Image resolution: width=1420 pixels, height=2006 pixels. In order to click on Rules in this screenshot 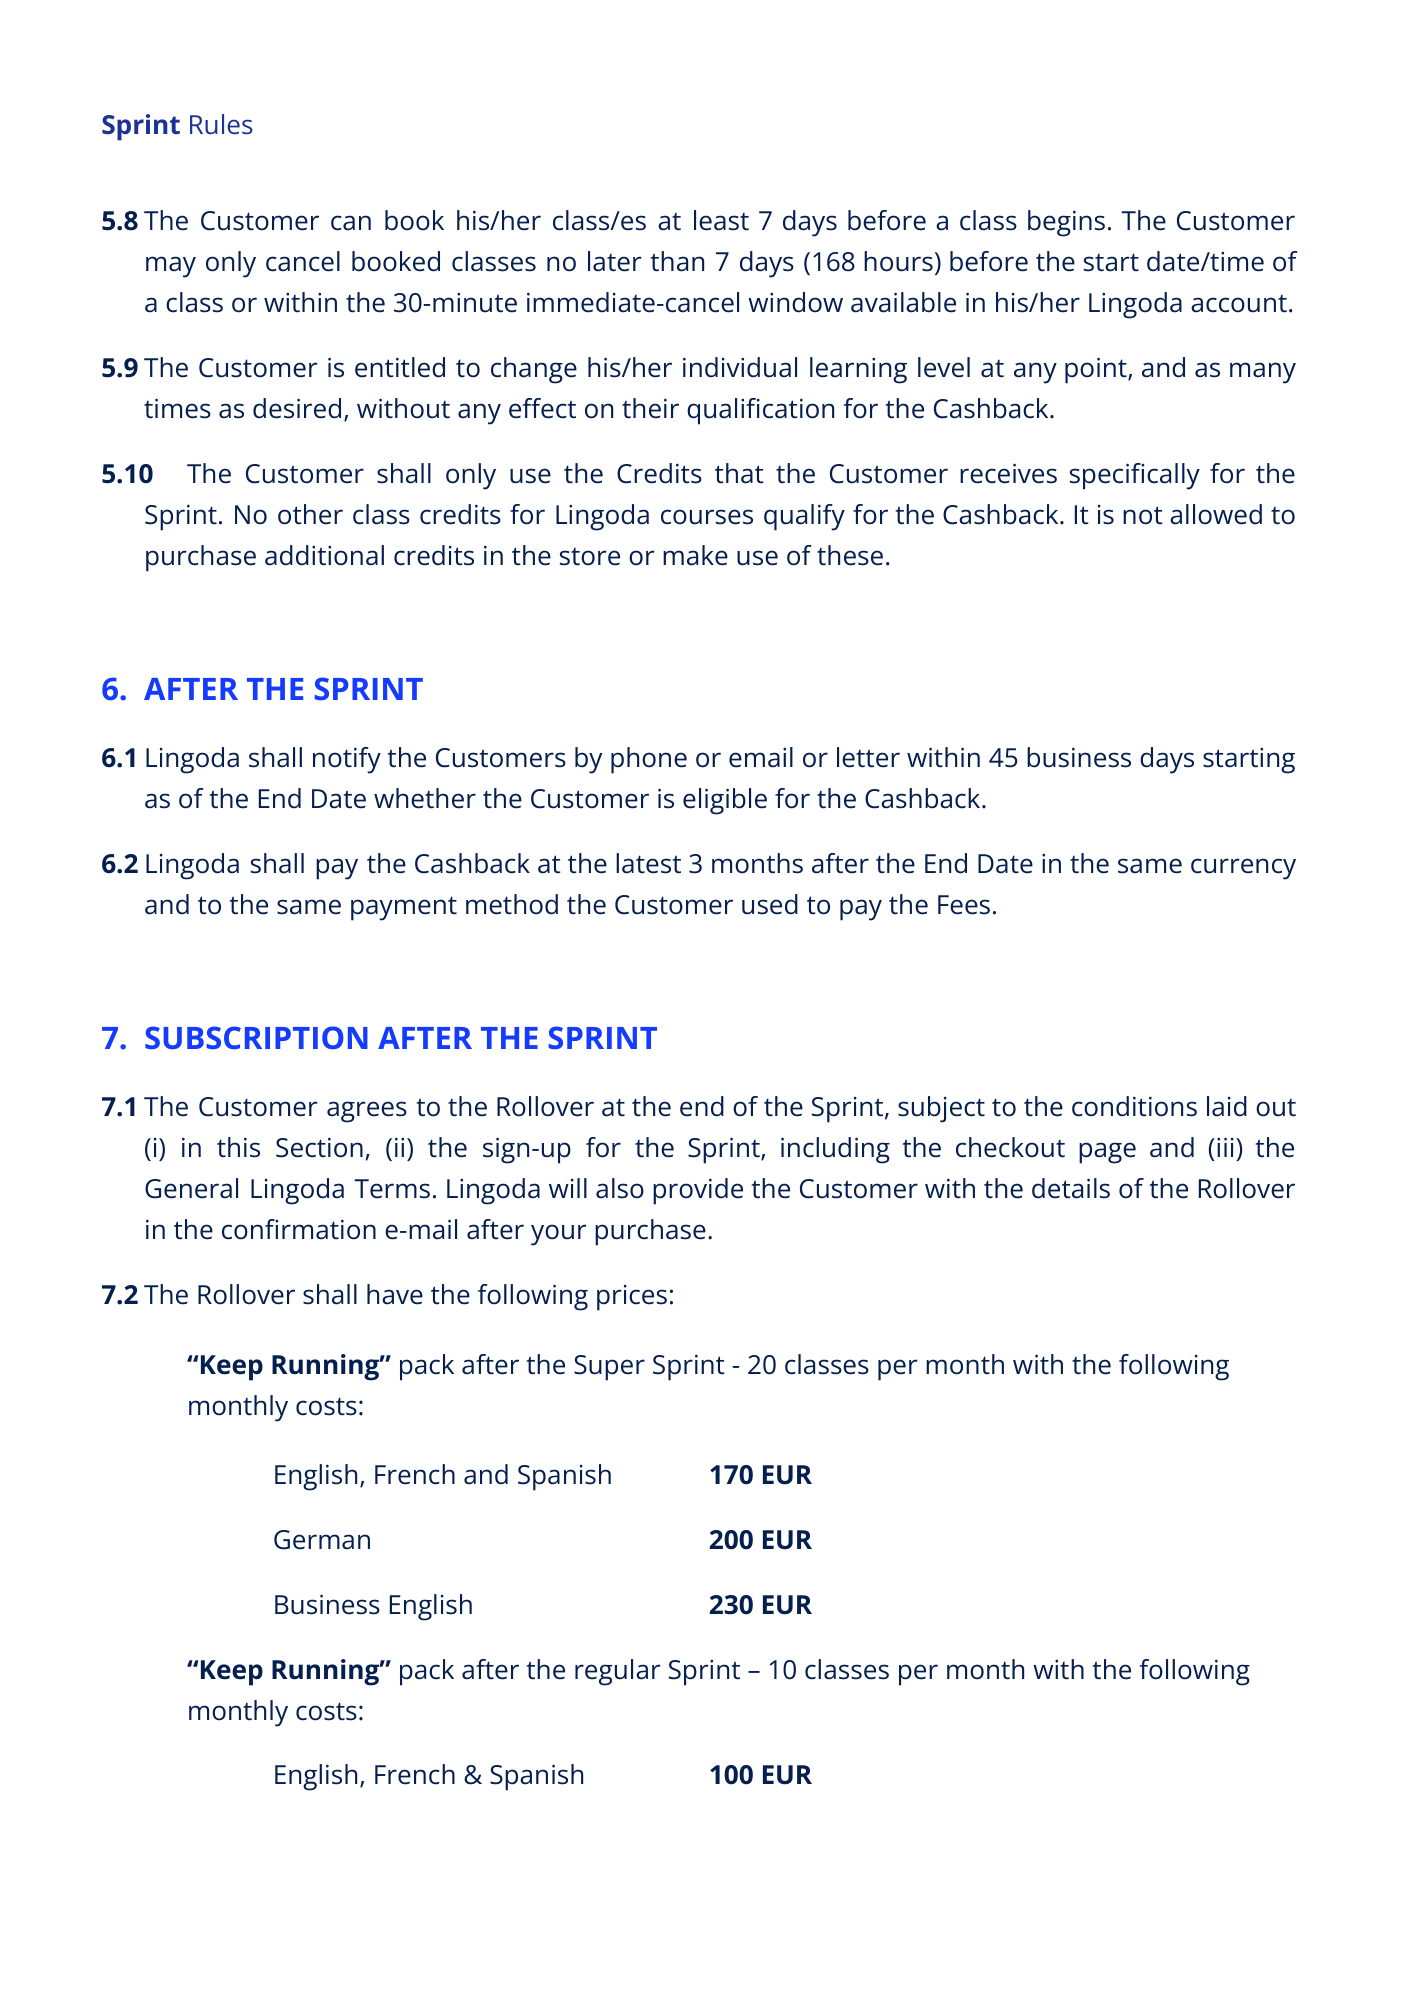, I will do `click(221, 124)`.
